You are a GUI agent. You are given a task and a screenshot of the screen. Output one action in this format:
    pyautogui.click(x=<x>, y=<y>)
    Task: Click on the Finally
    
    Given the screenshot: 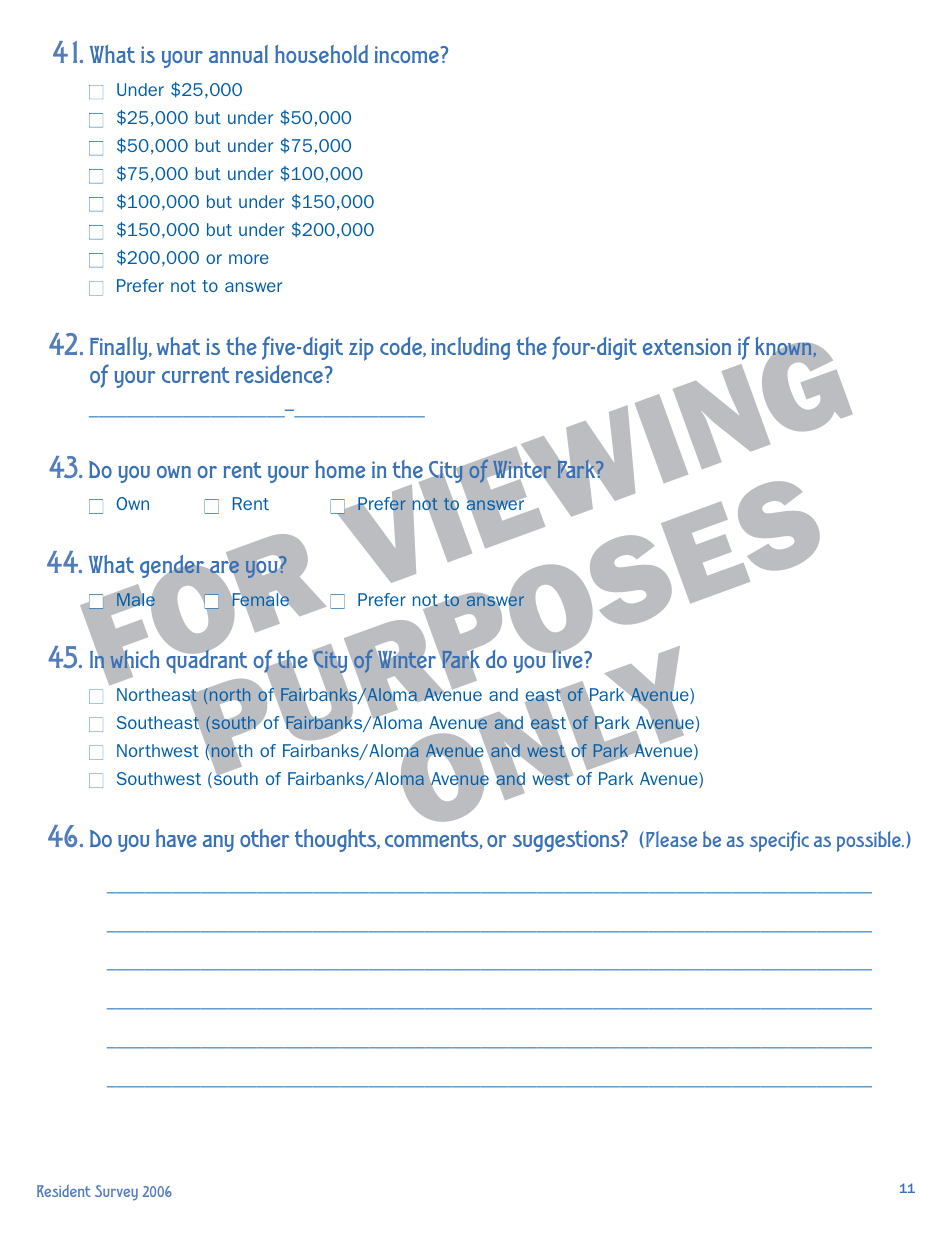 What is the action you would take?
    pyautogui.click(x=120, y=348)
